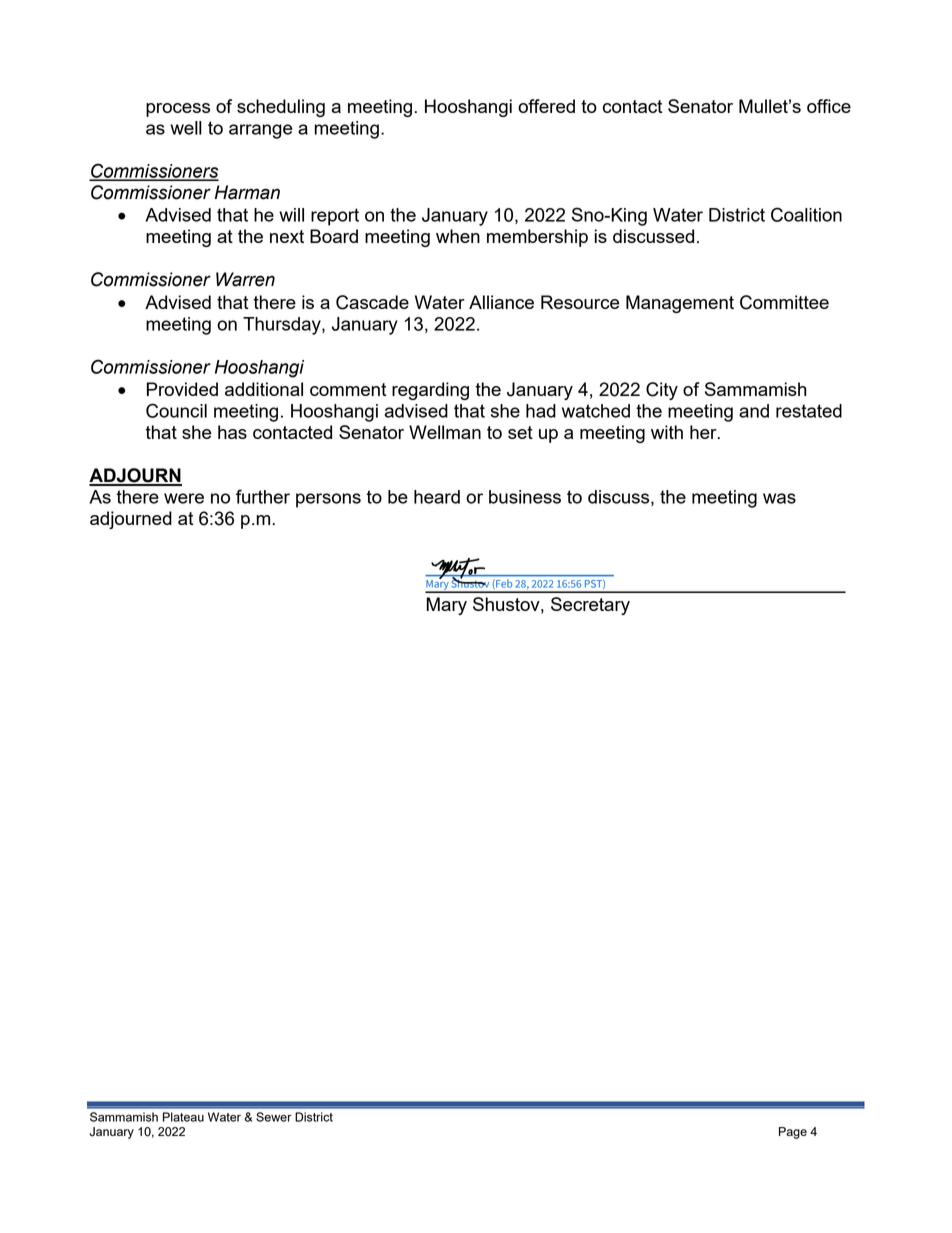 This page has width=952, height=1233. I want to click on was, so click(779, 498).
